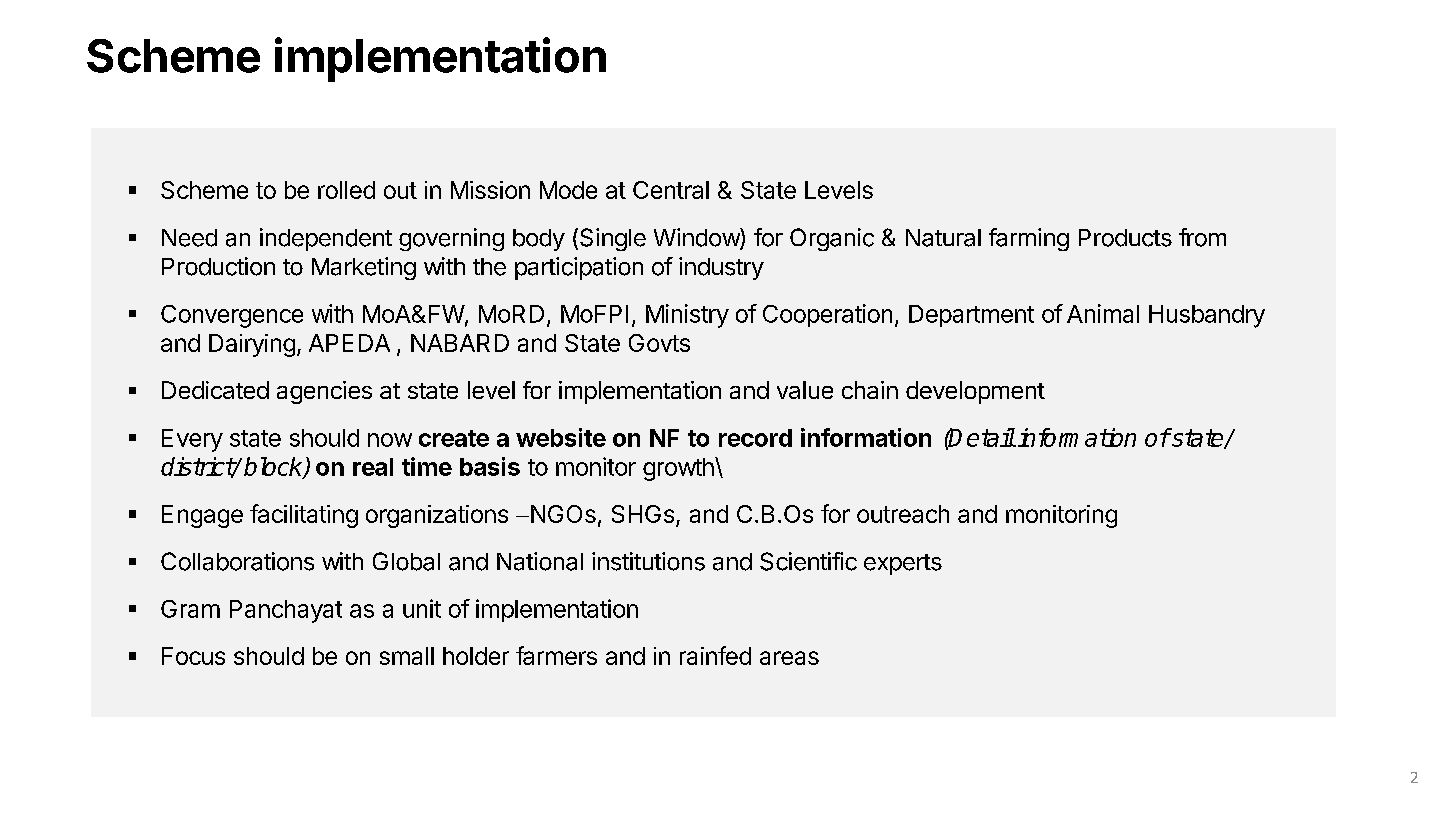 This image has width=1456, height=819. What do you see at coordinates (975, 392) in the image?
I see `development` at bounding box center [975, 392].
